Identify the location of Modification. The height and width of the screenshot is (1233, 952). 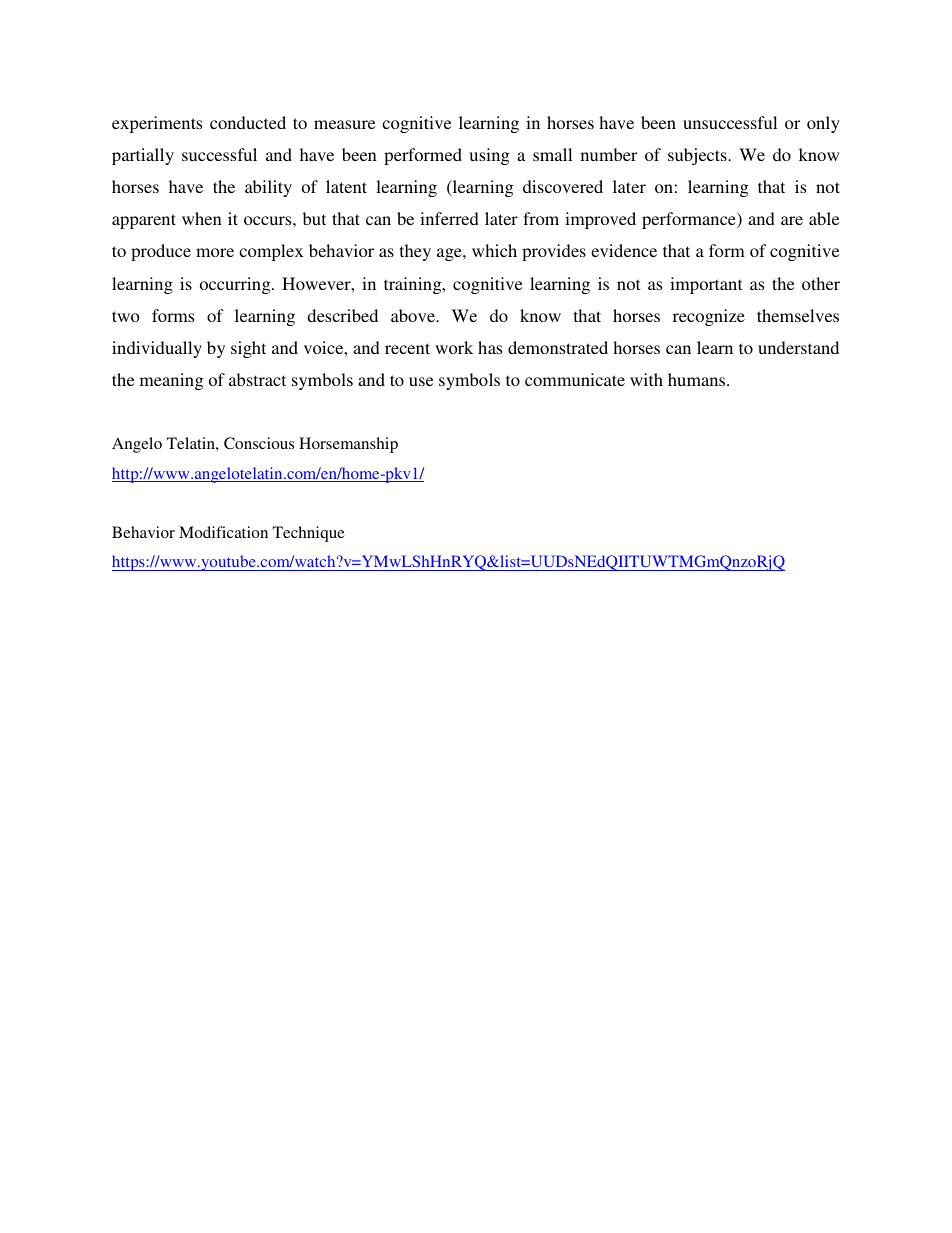
(223, 532).
